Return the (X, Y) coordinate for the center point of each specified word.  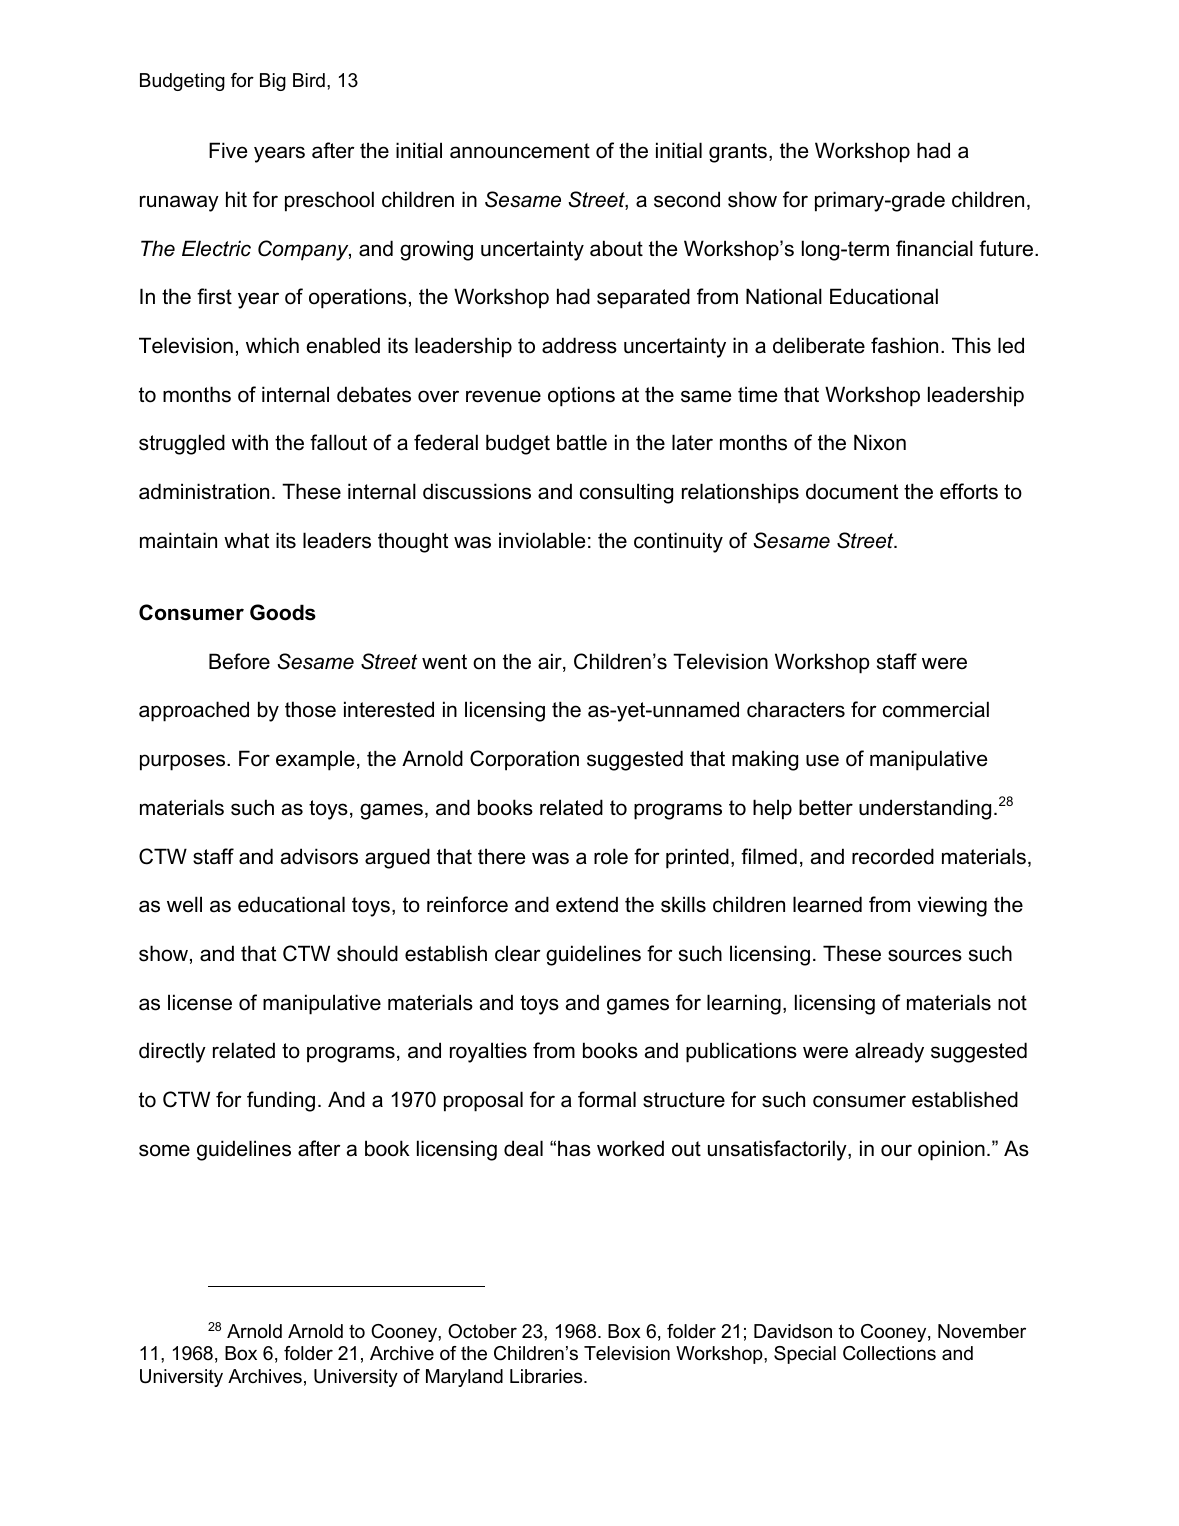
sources (925, 955)
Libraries (547, 1376)
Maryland (464, 1378)
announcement (520, 151)
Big (273, 82)
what (246, 540)
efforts (969, 491)
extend (587, 904)
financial (934, 248)
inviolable (542, 540)
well (184, 904)
